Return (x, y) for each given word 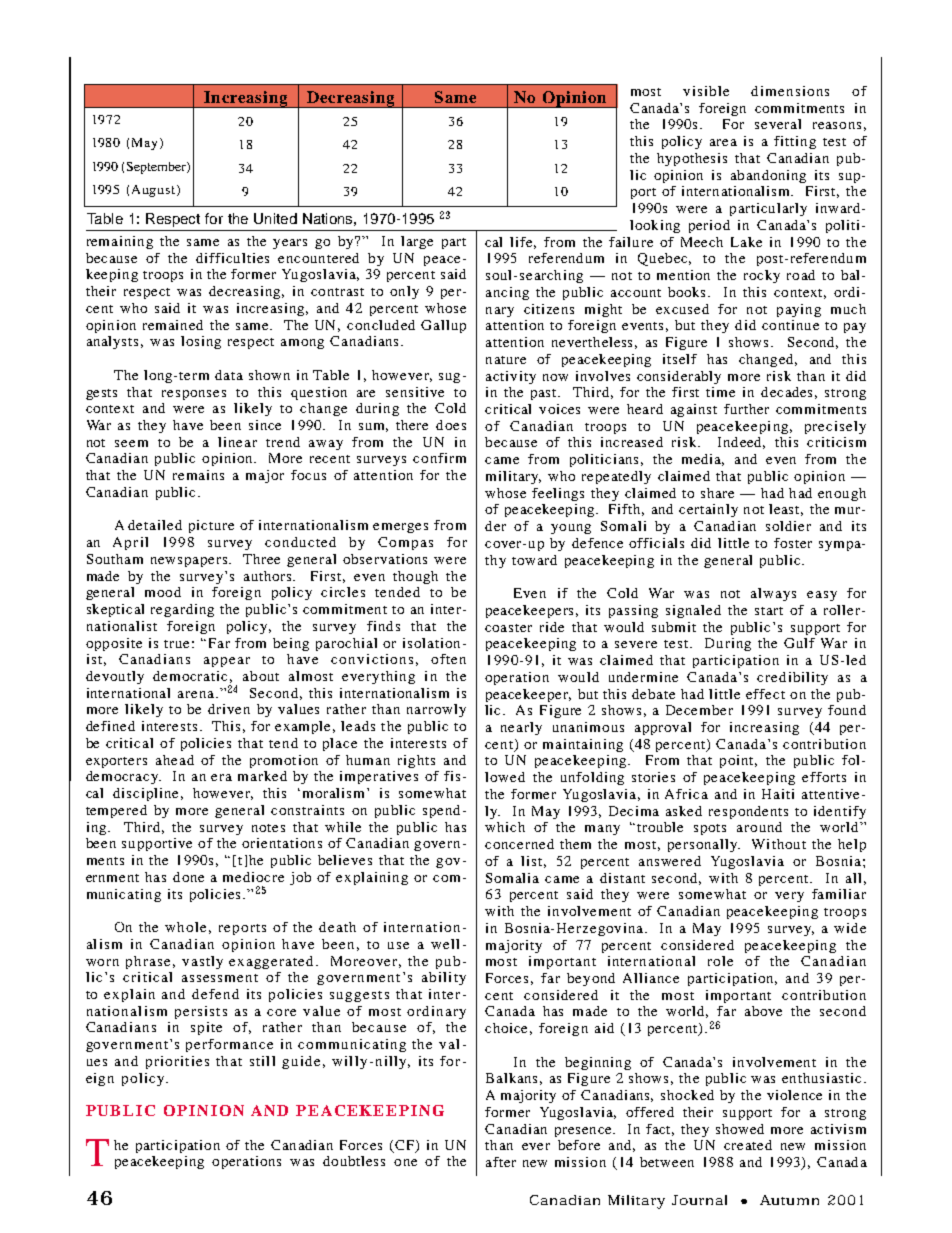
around (759, 827)
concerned (519, 844)
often (448, 659)
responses (194, 395)
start (769, 611)
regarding (182, 610)
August (155, 191)
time (720, 392)
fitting (795, 142)
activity (511, 377)
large (417, 242)
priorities (177, 1062)
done (188, 877)
